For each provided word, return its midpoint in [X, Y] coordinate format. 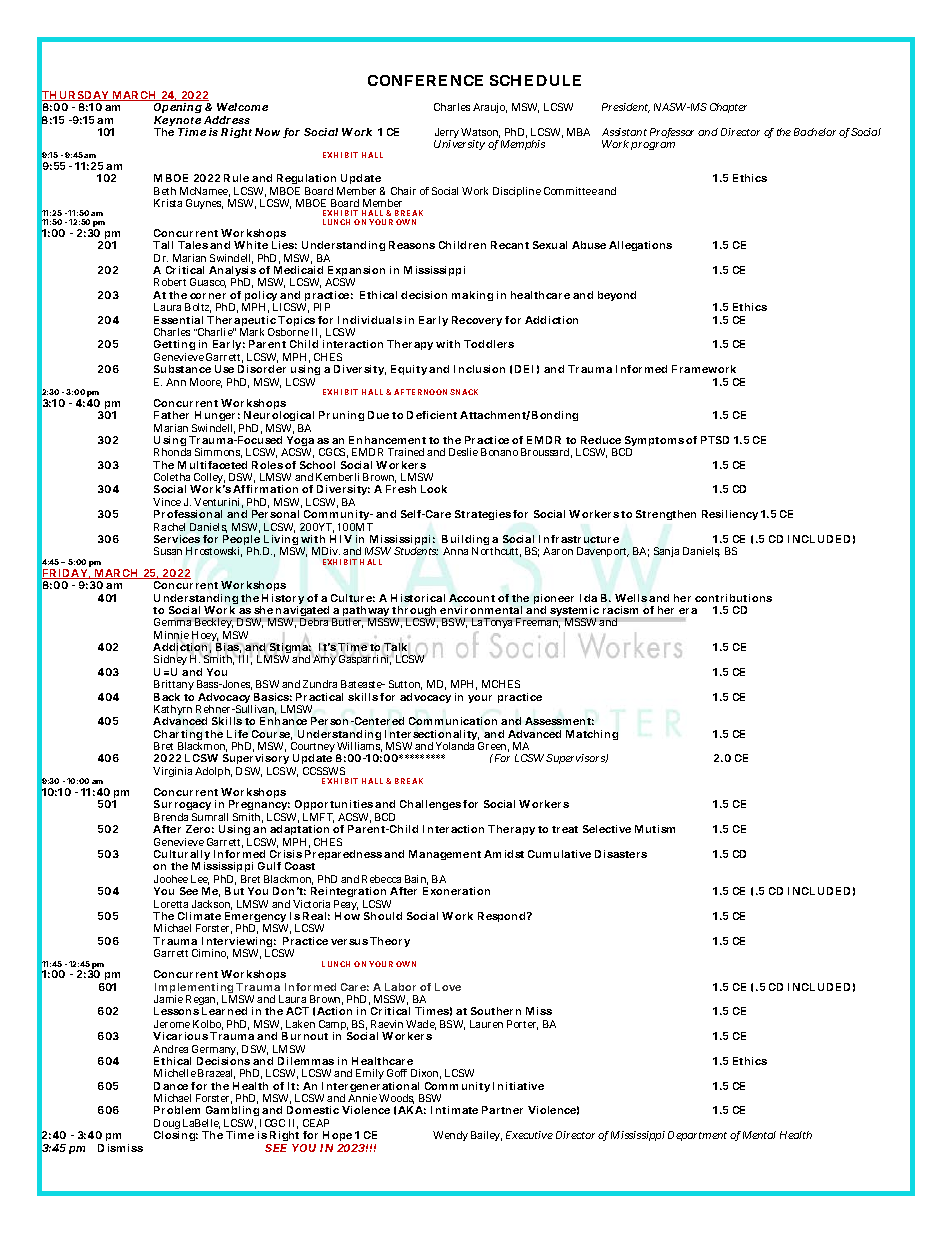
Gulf [269, 866]
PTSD [715, 440]
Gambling [233, 1113]
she [263, 610]
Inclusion [479, 369]
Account [472, 598]
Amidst [504, 854]
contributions [733, 598]
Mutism [655, 829]
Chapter [728, 108]
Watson [480, 133]
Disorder [262, 369]
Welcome [242, 107]
